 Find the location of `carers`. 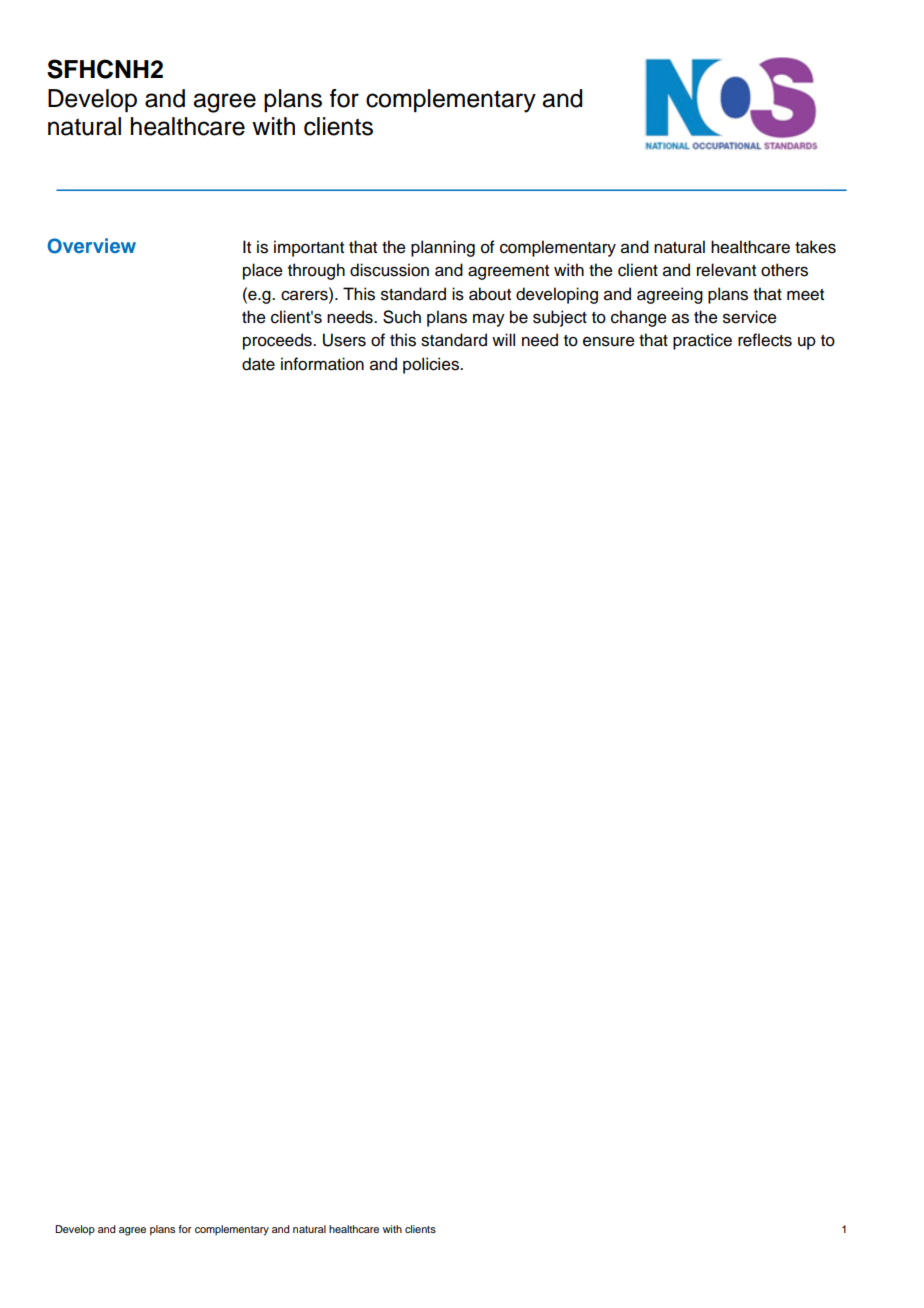

carers is located at coordinates (305, 294).
